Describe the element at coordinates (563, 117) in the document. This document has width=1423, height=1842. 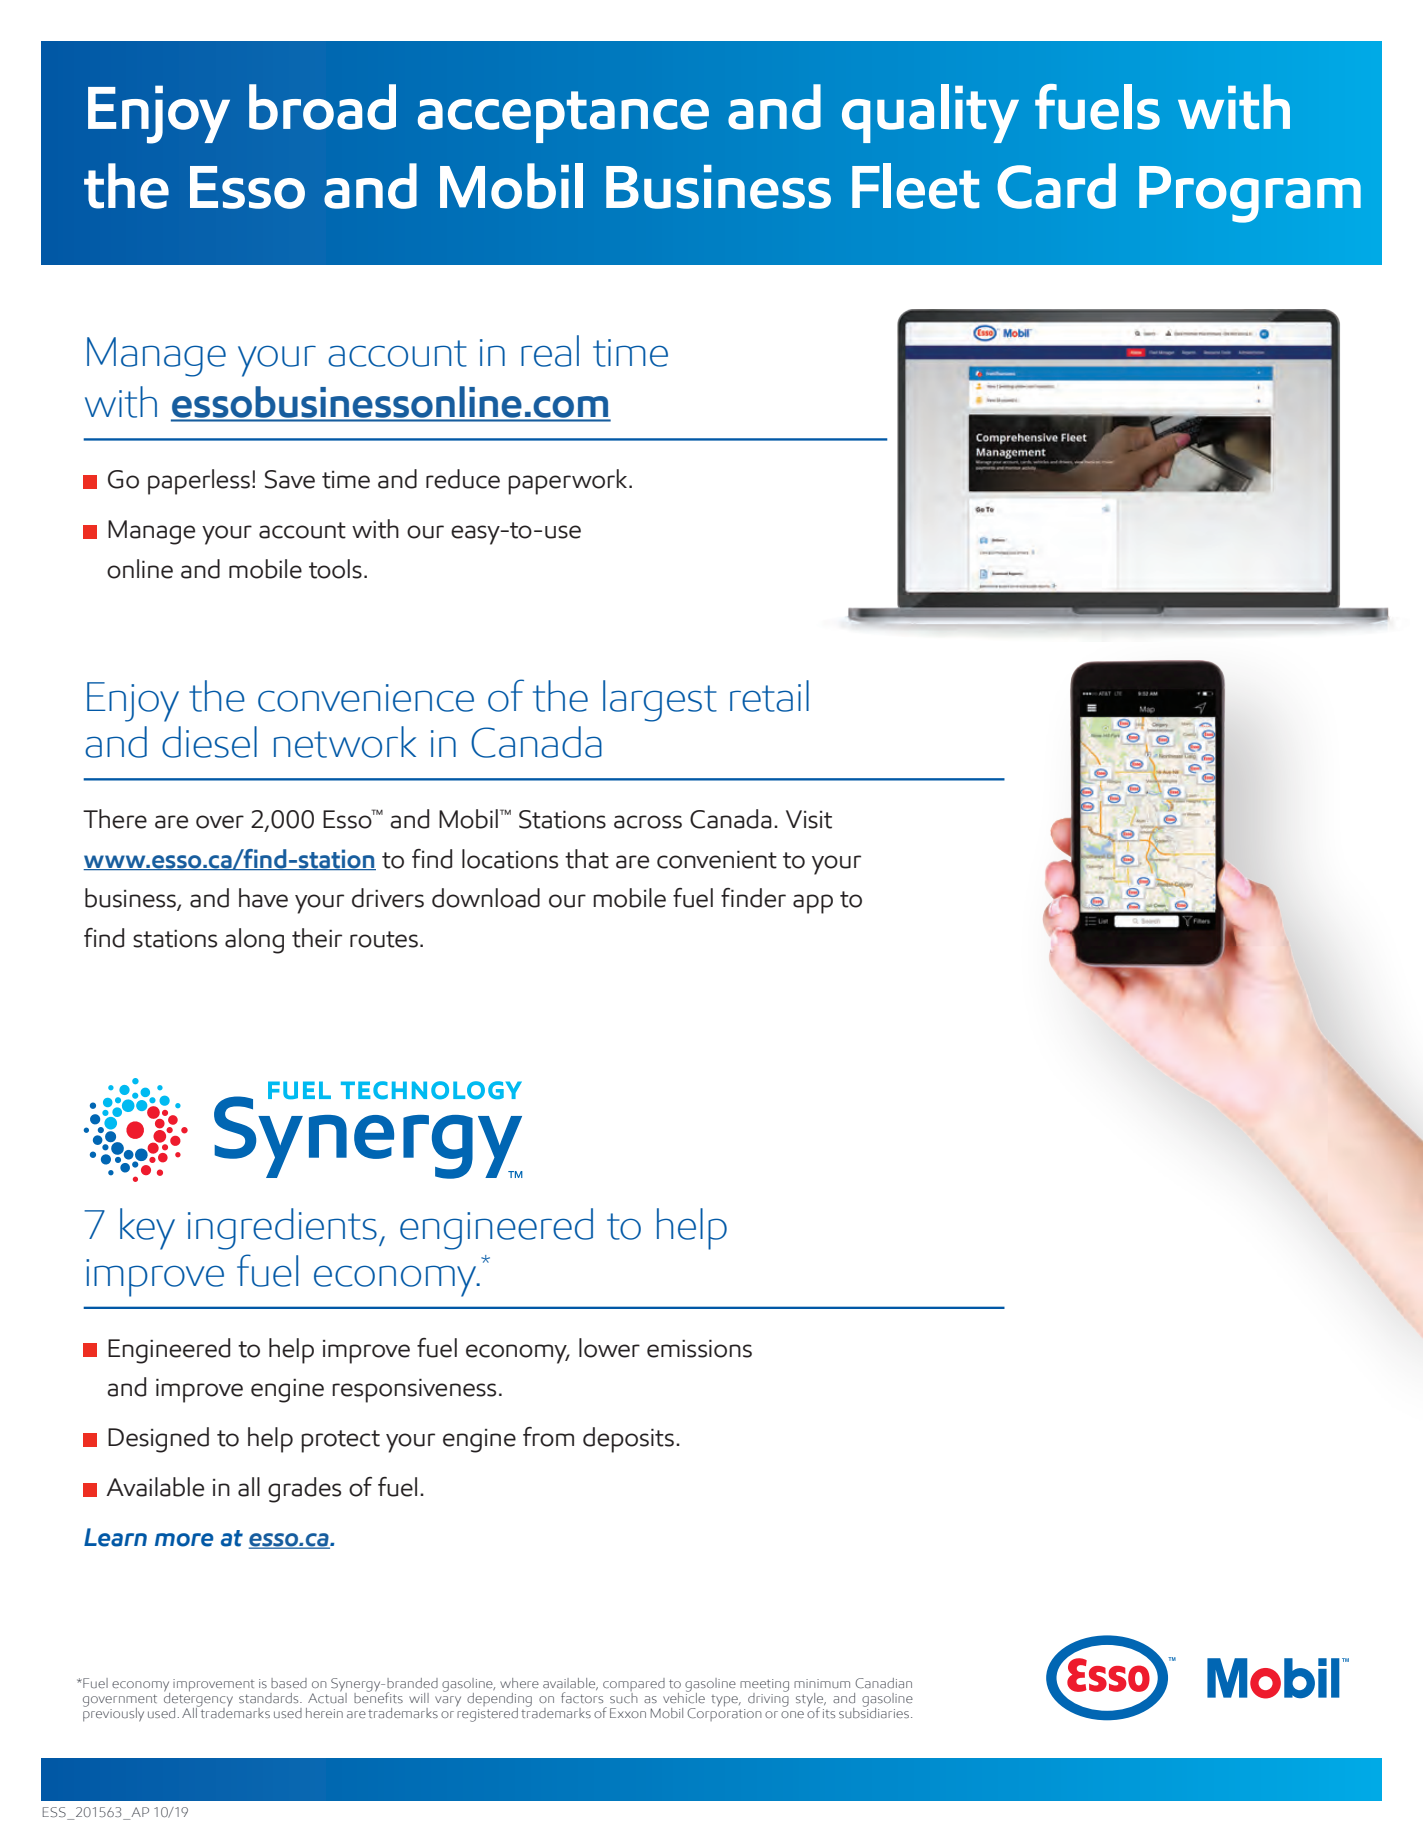
I see `acceptance` at that location.
